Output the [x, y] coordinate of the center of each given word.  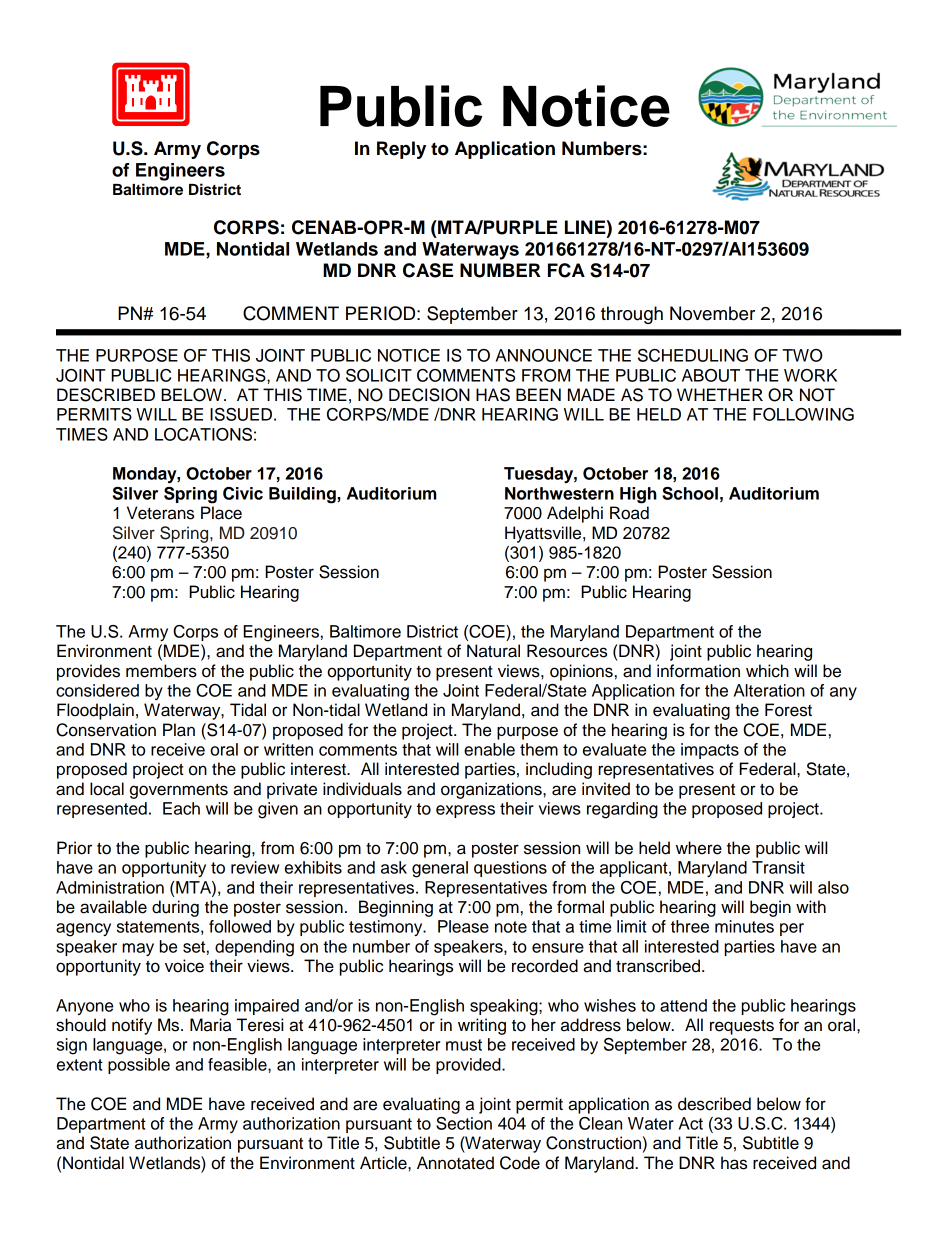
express [465, 811]
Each [181, 808]
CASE [428, 270]
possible [139, 1066]
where [699, 848]
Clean [600, 1123]
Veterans [160, 513]
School [690, 493]
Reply [401, 150]
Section [464, 1123]
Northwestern [559, 493]
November [712, 313]
